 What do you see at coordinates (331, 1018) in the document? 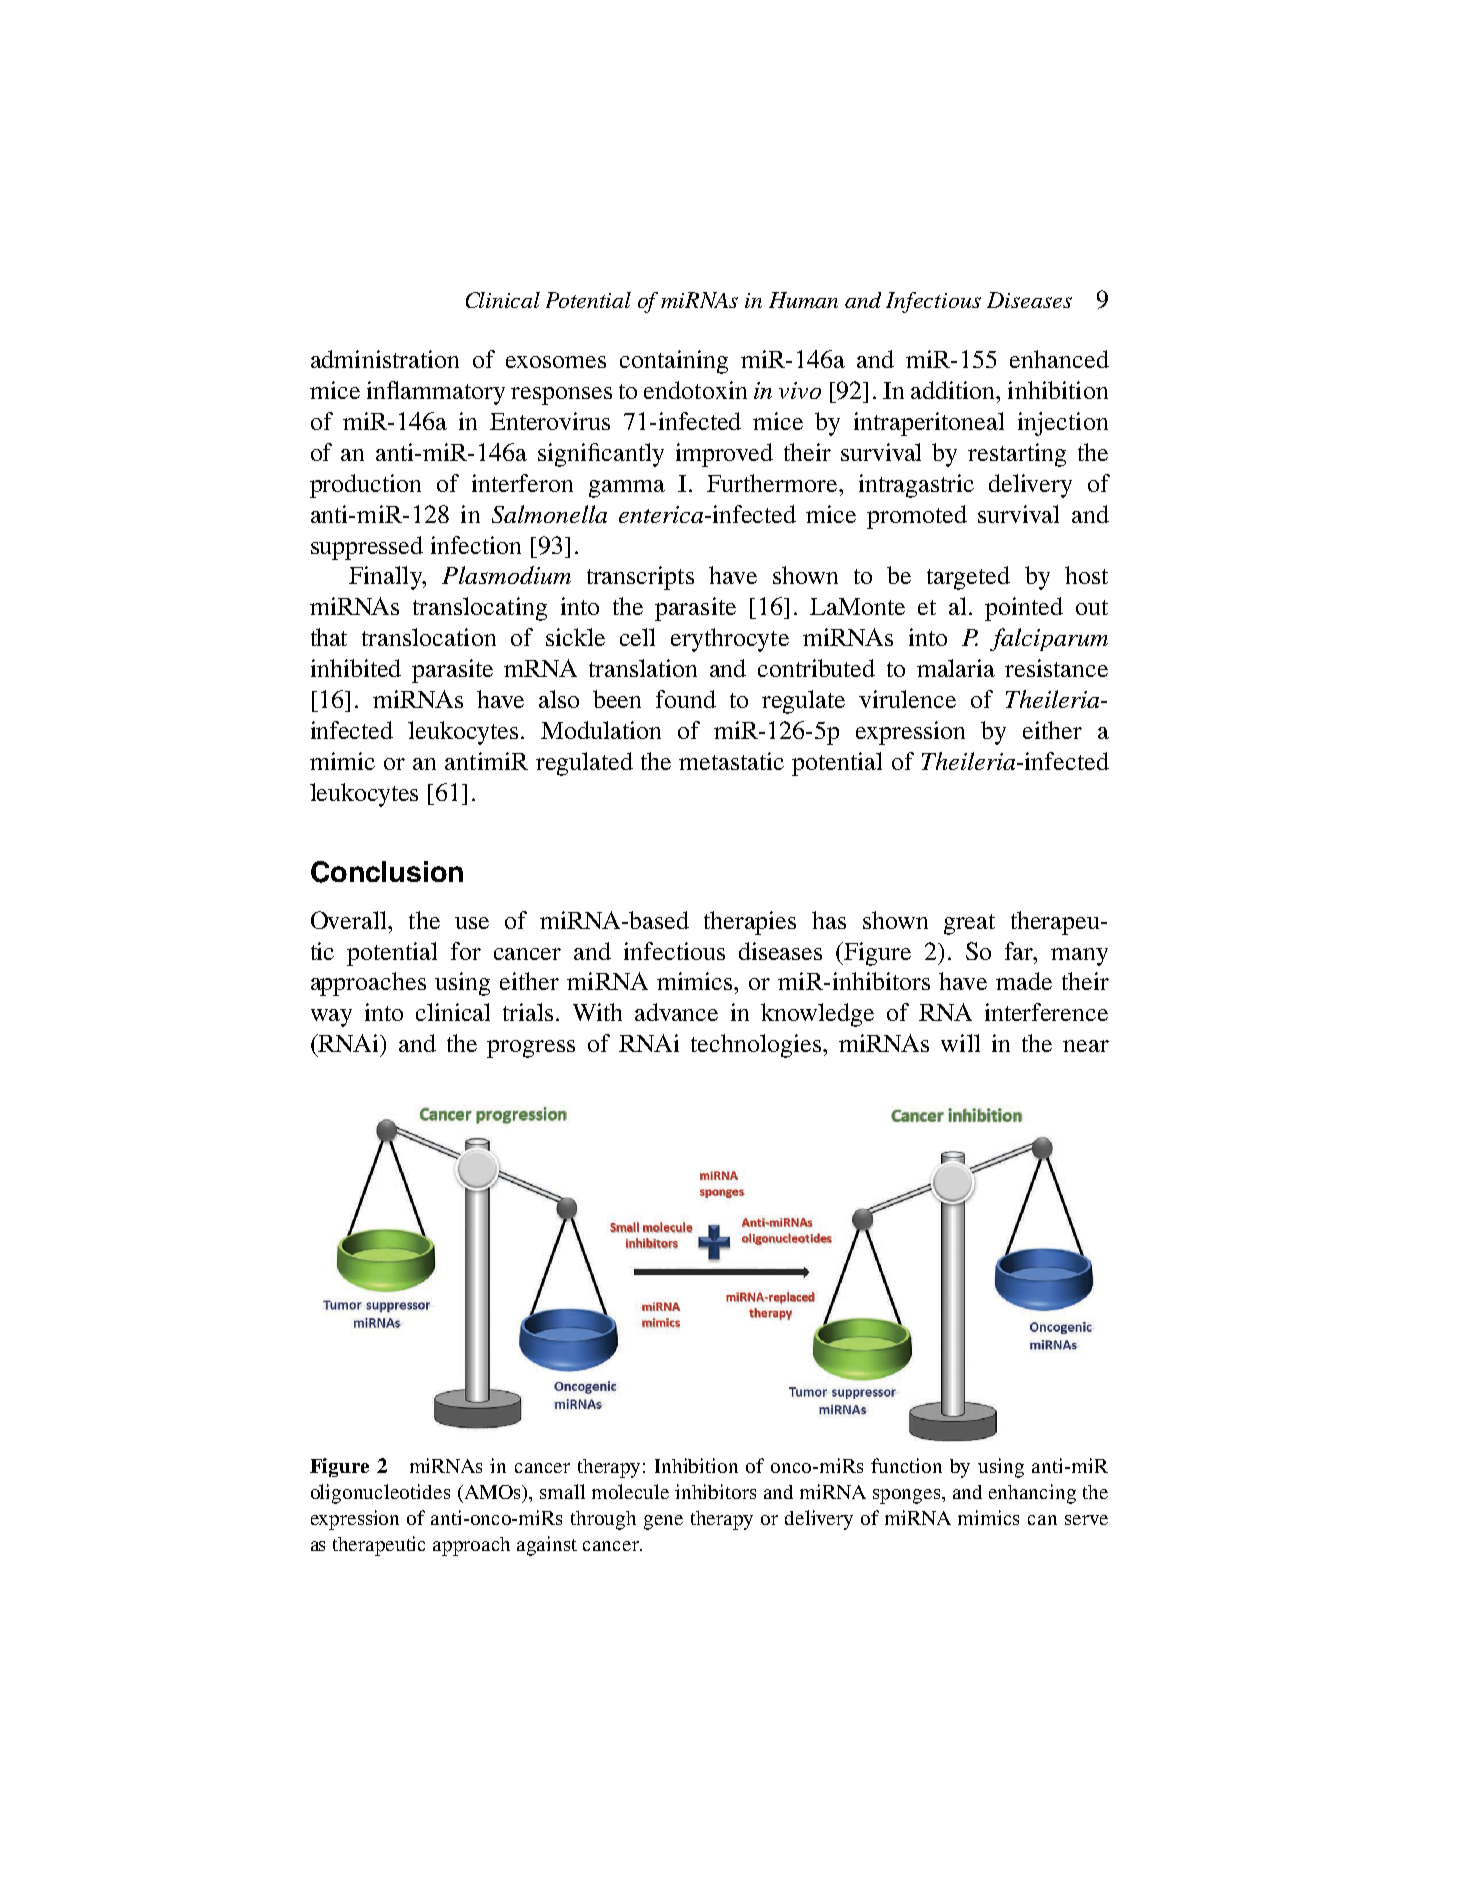
I see `way` at bounding box center [331, 1018].
